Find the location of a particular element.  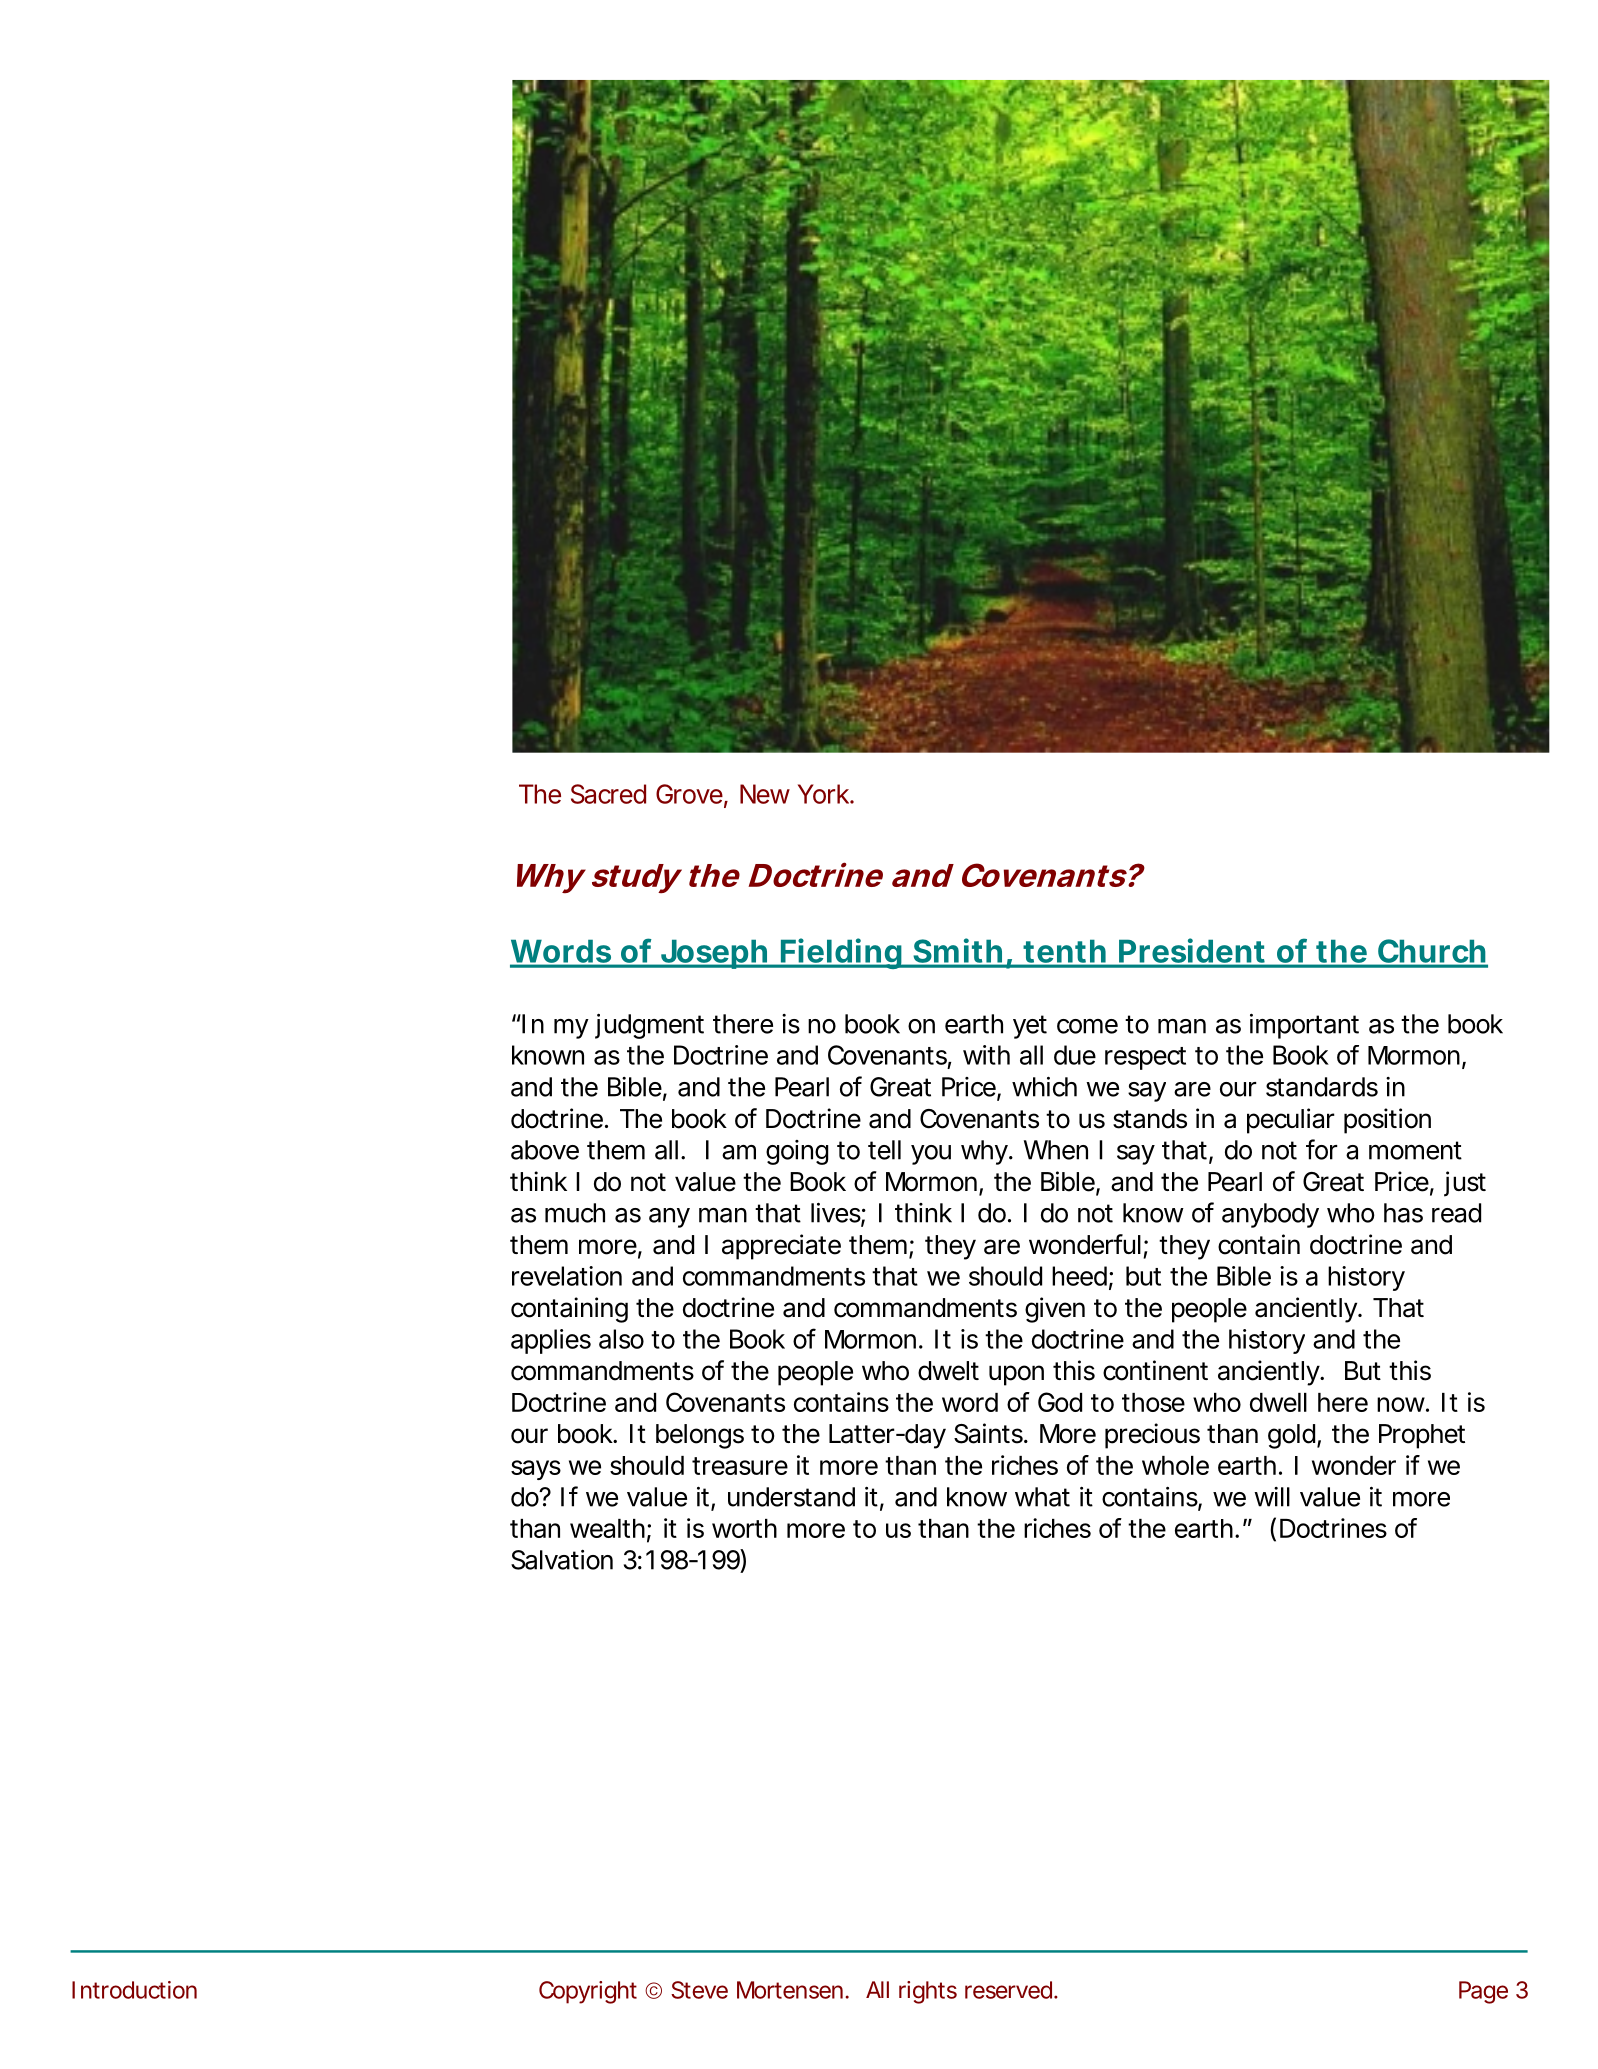

says is located at coordinates (536, 1470).
